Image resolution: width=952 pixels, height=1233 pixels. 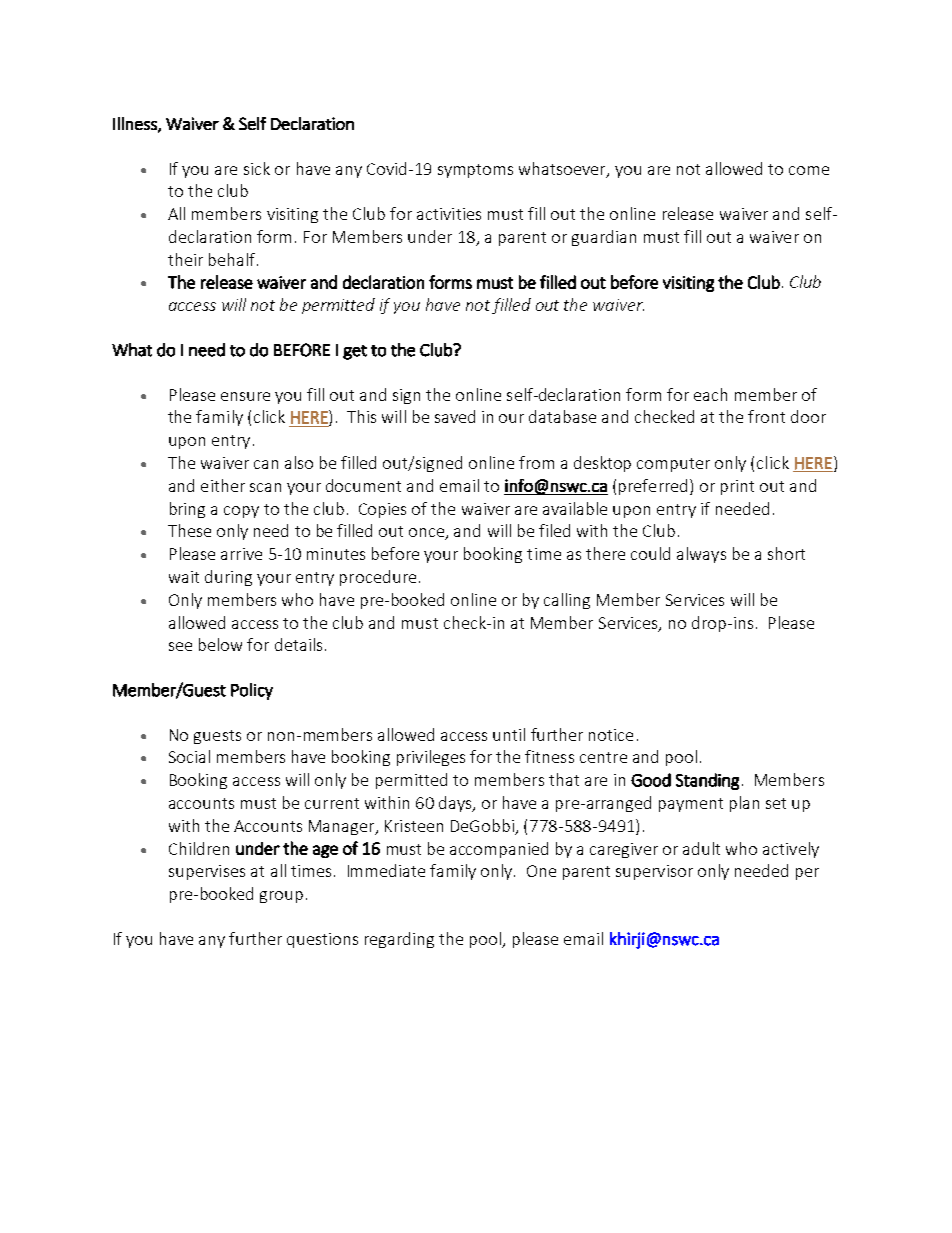 I want to click on symptoms, so click(x=475, y=171).
